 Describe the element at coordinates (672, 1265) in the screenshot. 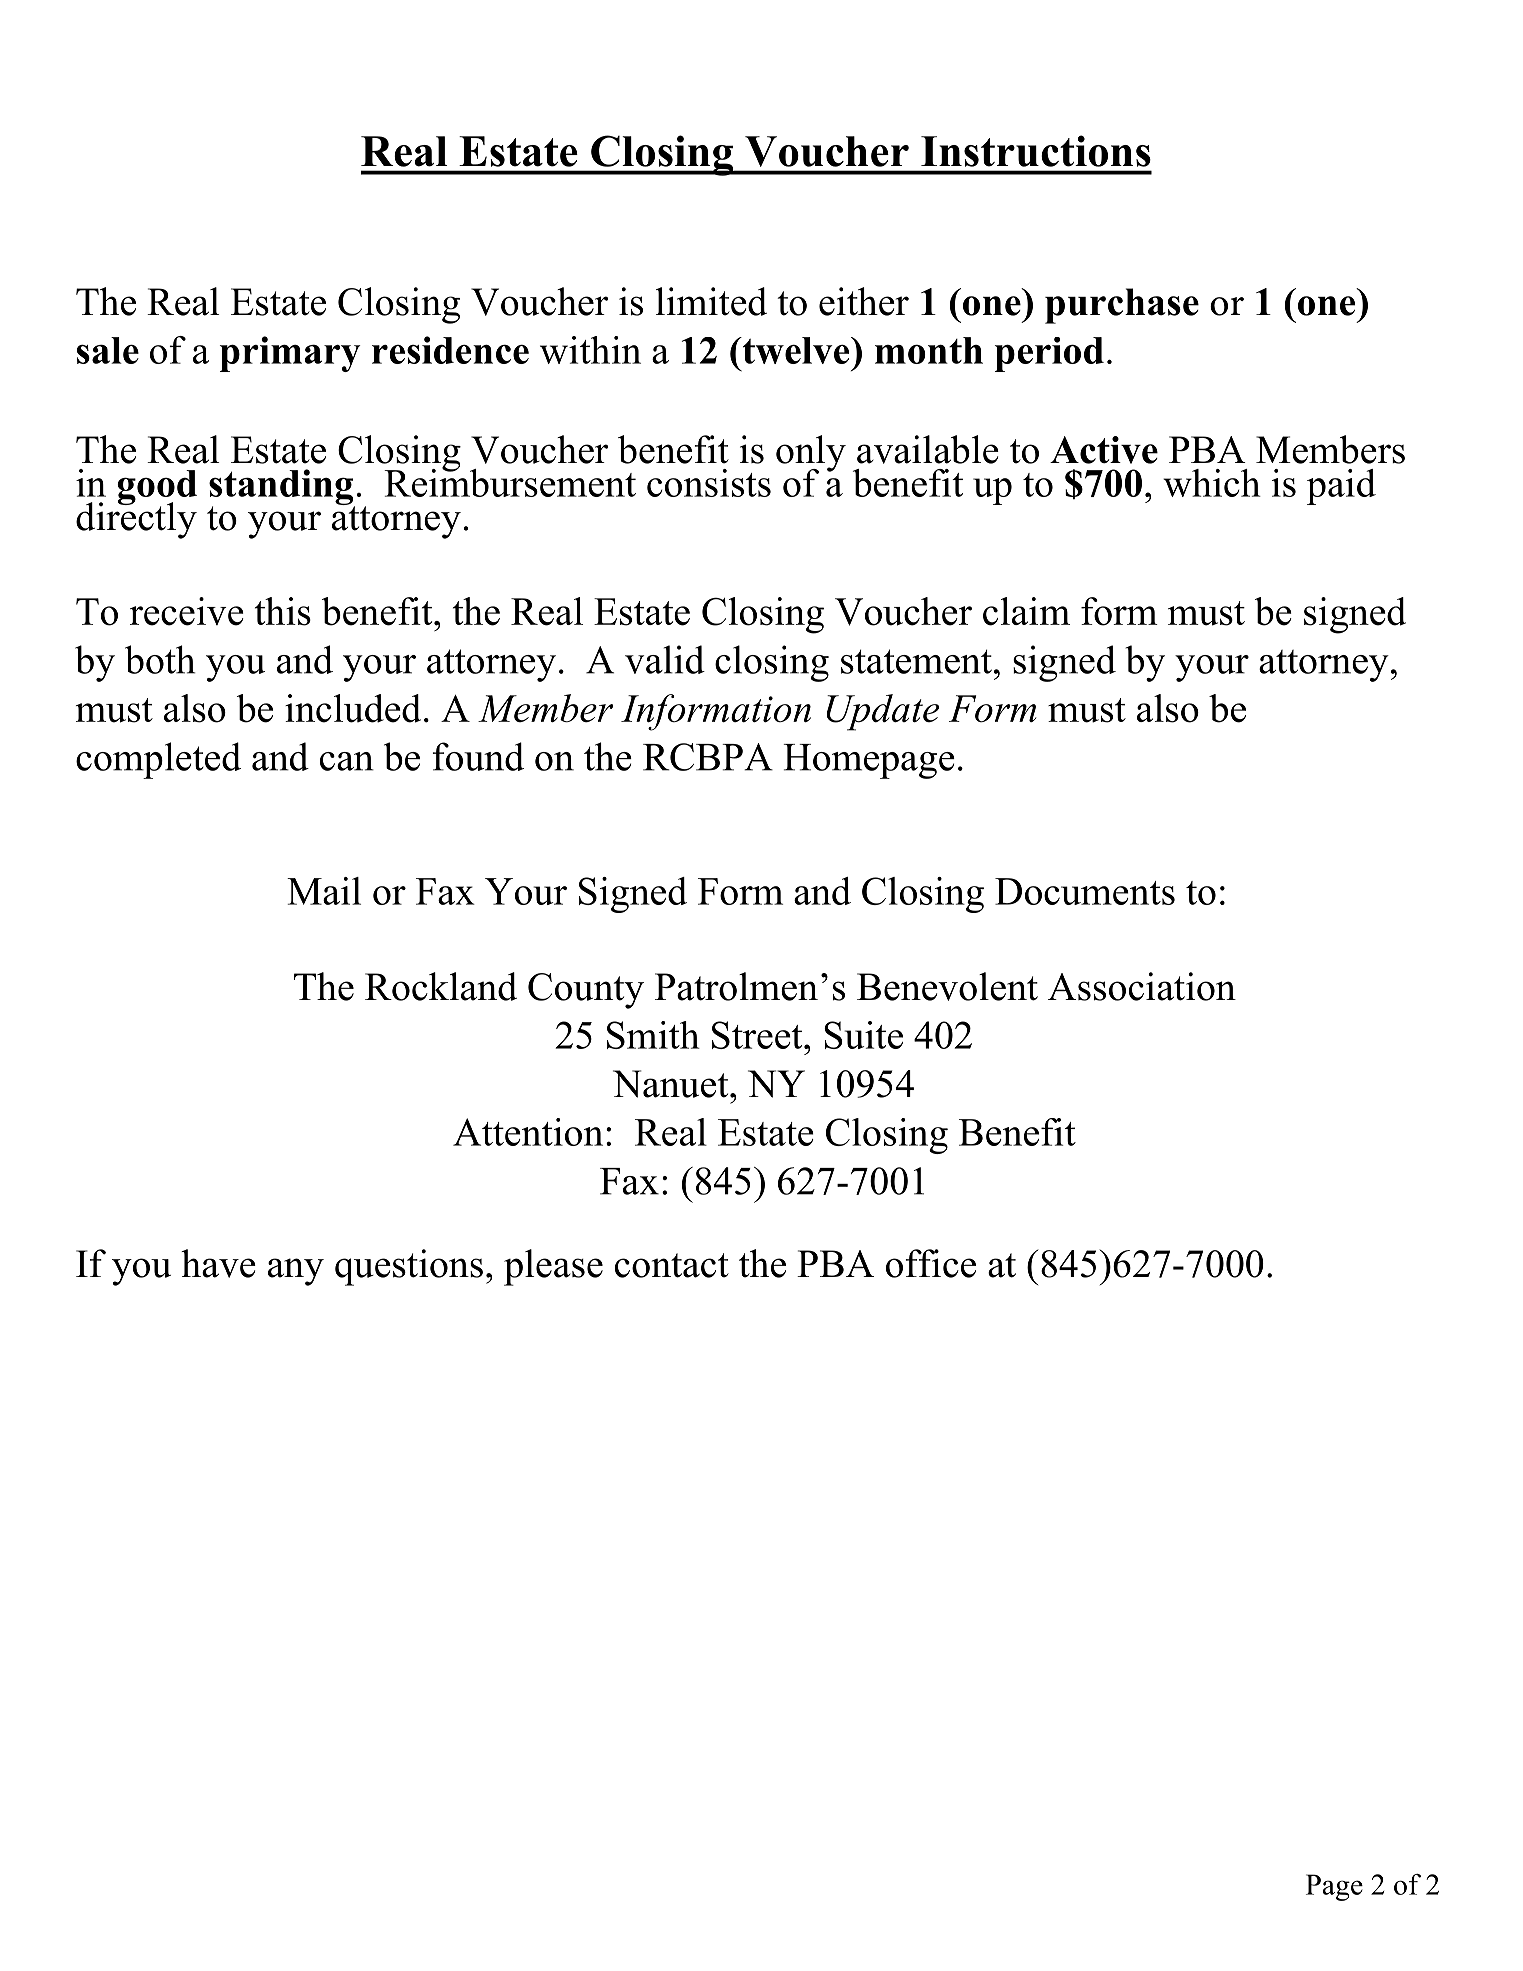

I see `contact` at that location.
